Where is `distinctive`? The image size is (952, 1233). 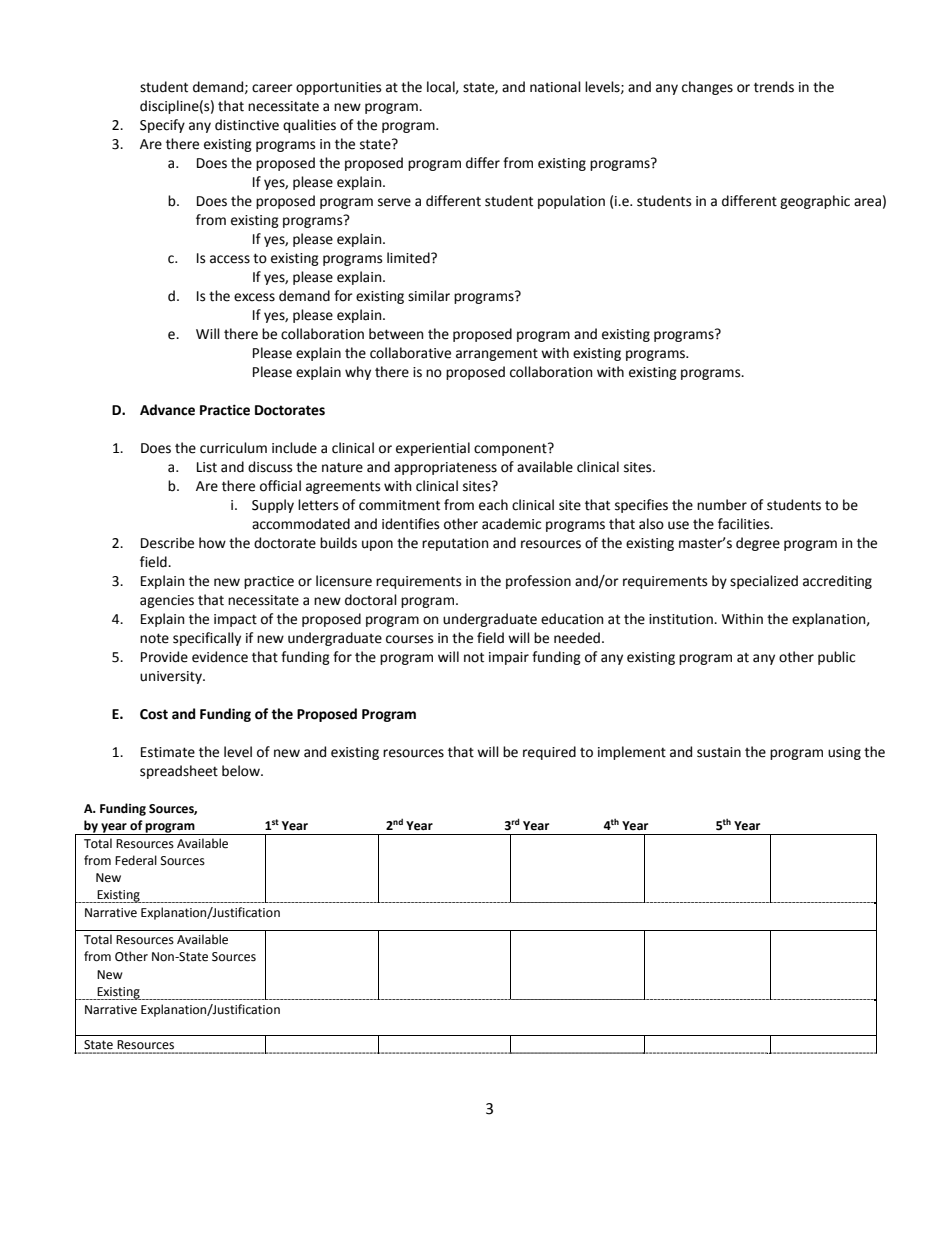
distinctive is located at coordinates (247, 125).
